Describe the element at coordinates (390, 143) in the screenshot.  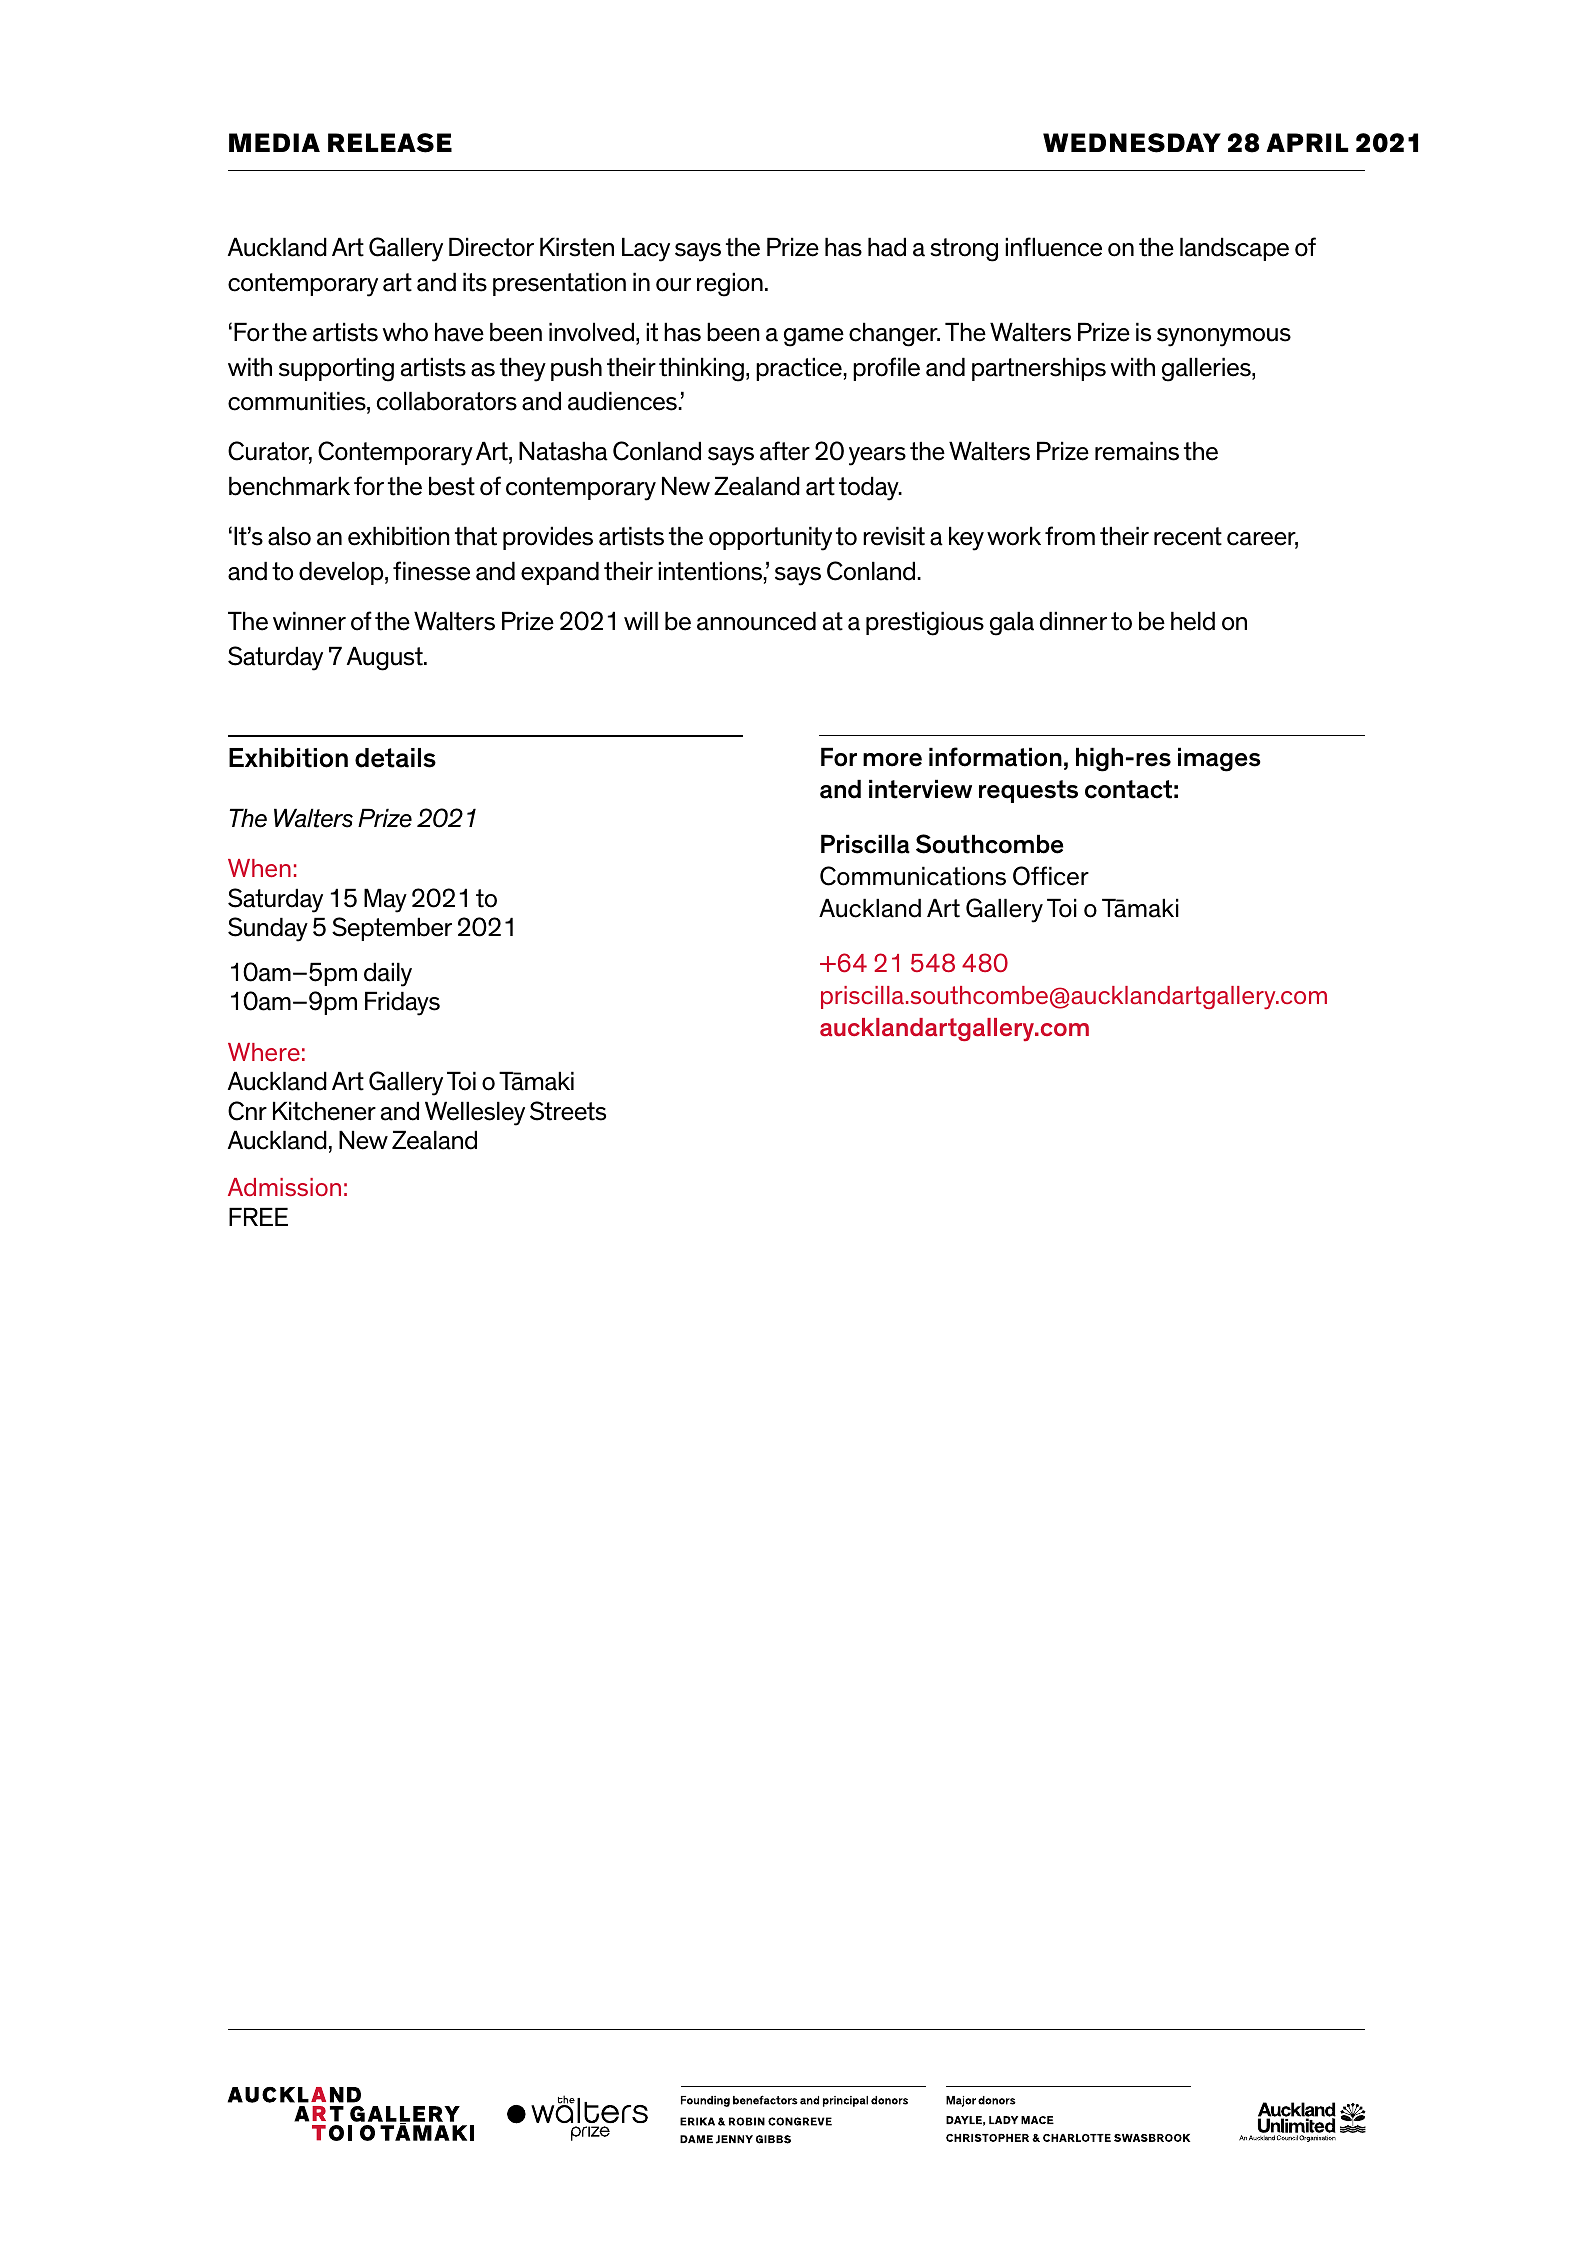
I see `RELEASE` at that location.
